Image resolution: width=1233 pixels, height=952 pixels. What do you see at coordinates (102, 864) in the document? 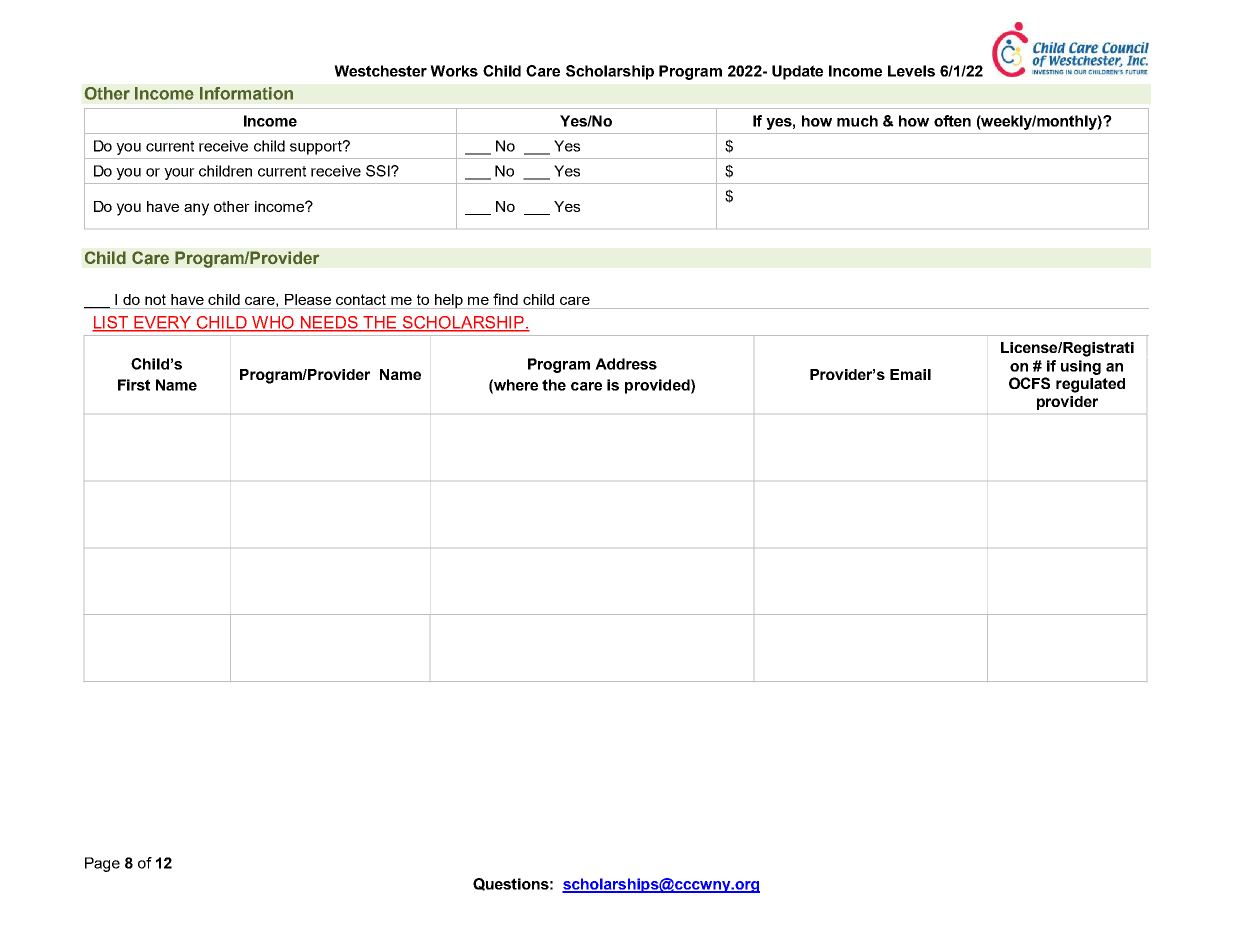
I see `Page` at bounding box center [102, 864].
